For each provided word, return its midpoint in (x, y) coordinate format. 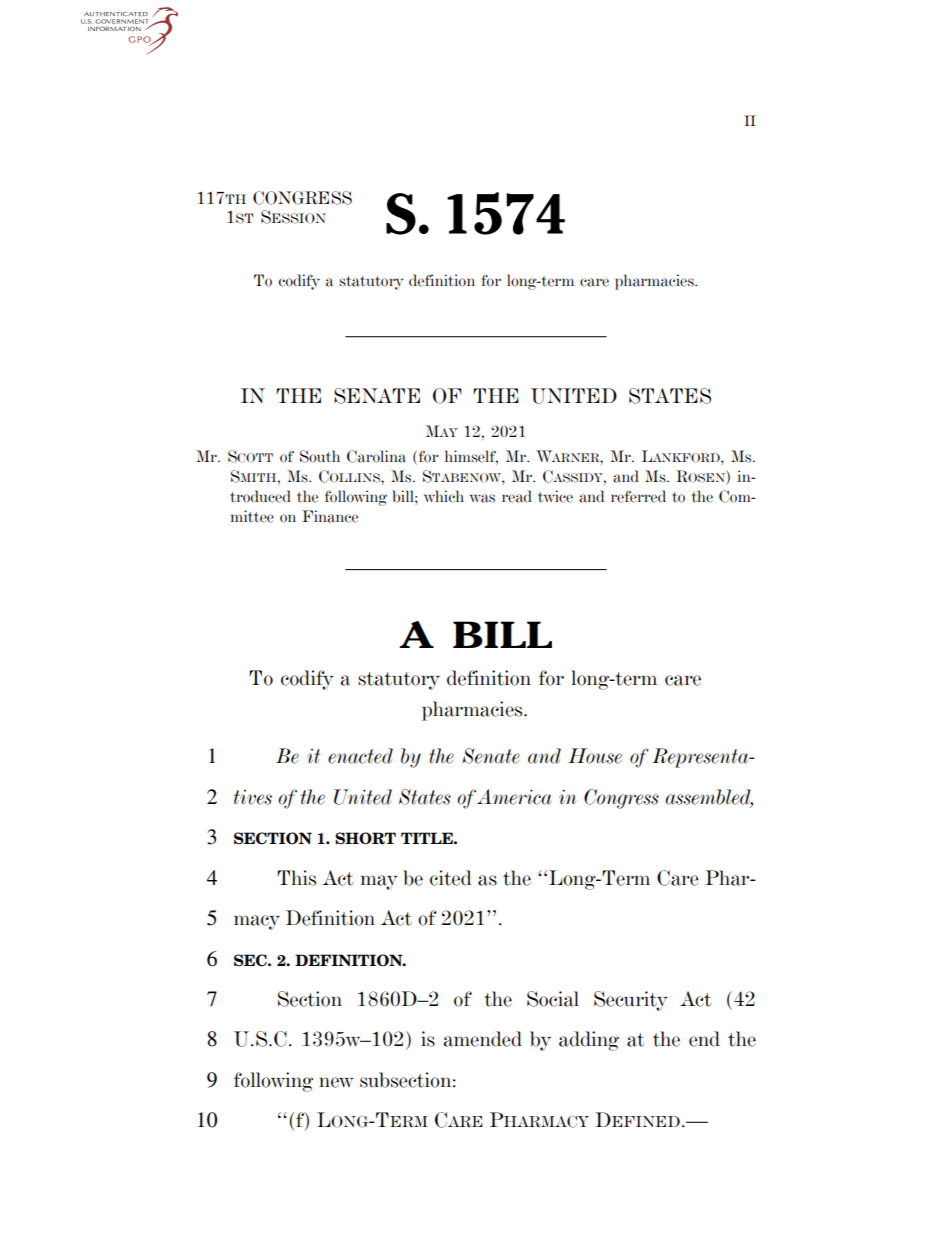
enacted (360, 756)
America (514, 797)
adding (589, 1041)
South (320, 456)
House (595, 756)
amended (483, 1039)
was (482, 498)
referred (638, 496)
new (336, 1082)
